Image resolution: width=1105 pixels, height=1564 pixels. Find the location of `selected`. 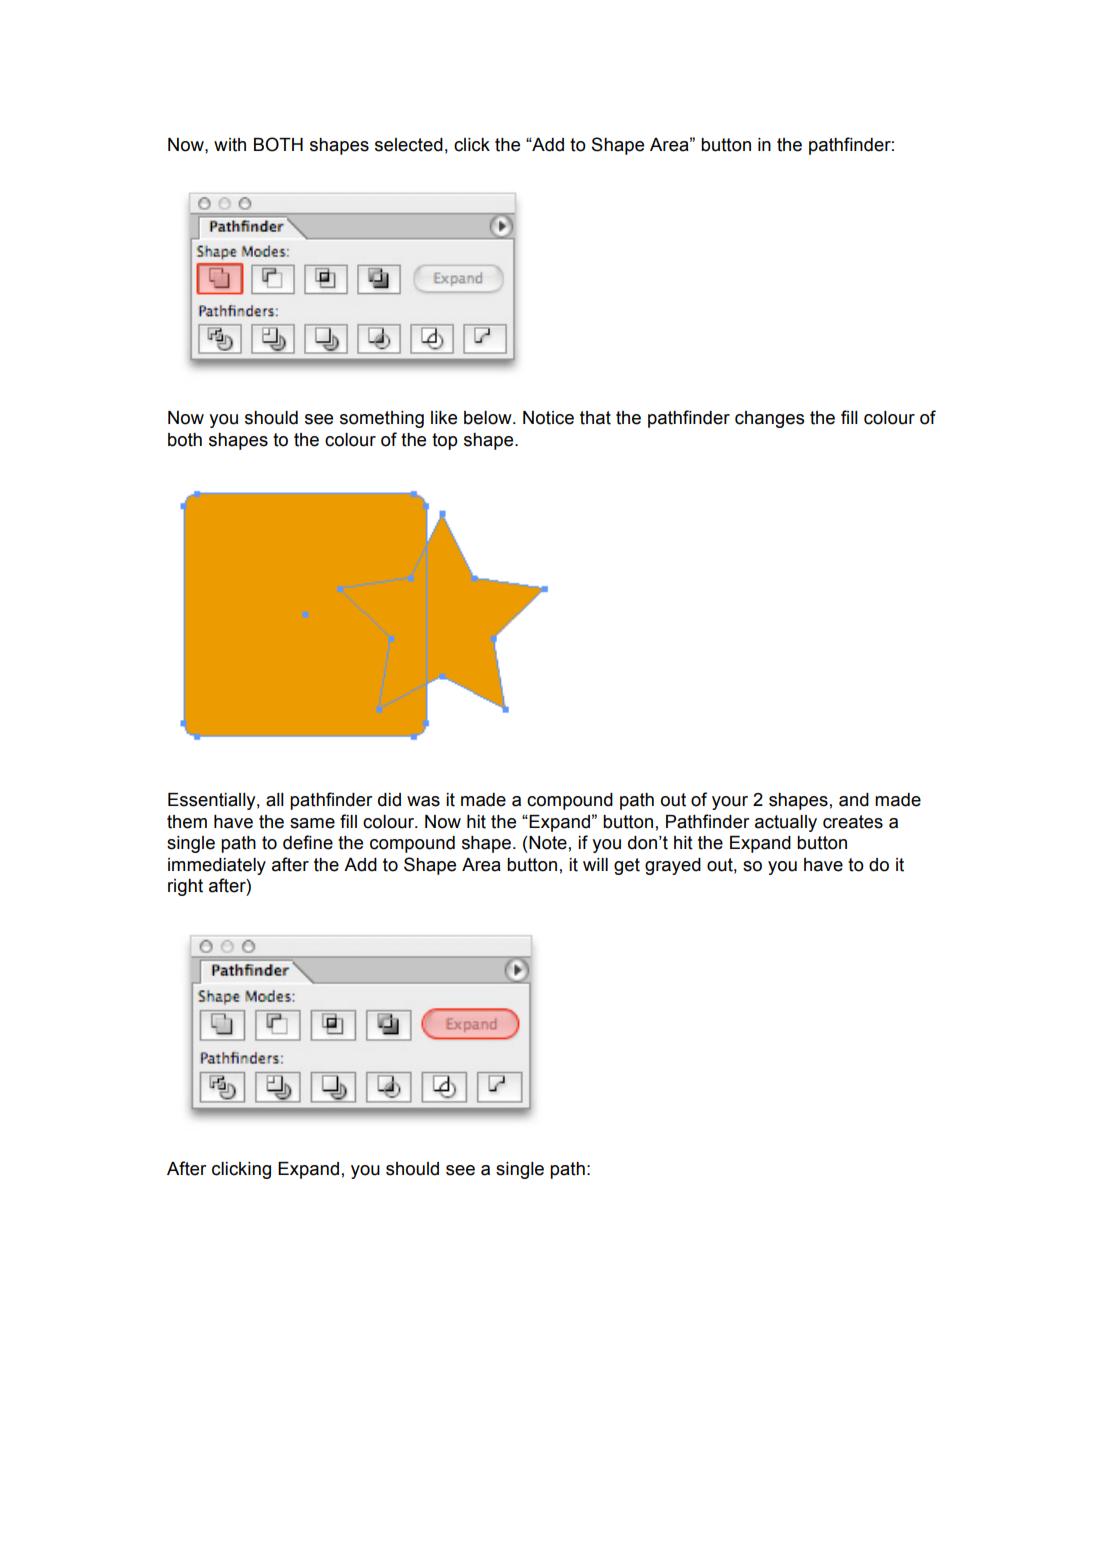

selected is located at coordinates (409, 145).
